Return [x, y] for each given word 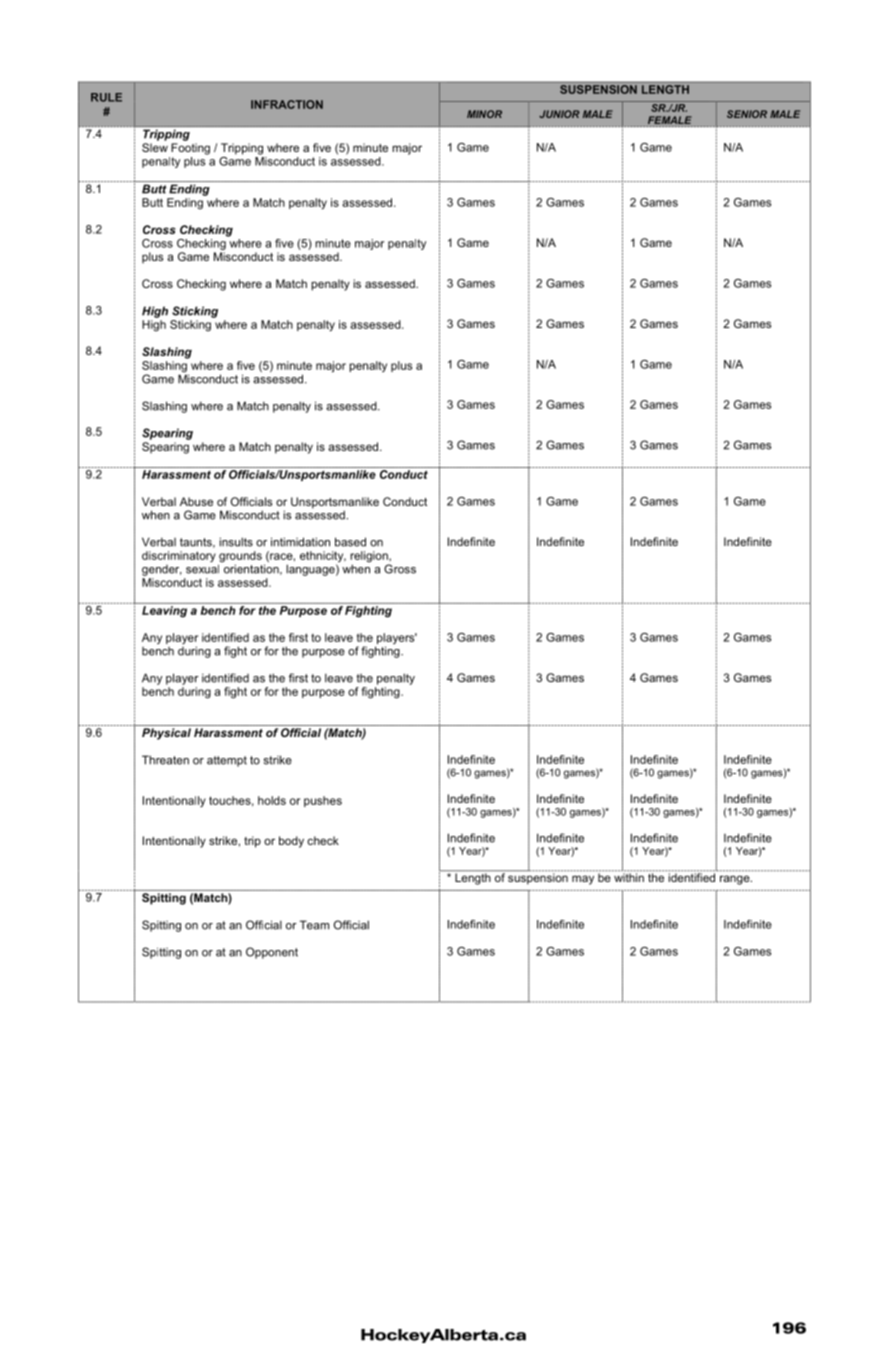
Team [314, 925]
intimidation [300, 542]
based [350, 542]
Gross [400, 569]
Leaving [164, 611]
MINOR [484, 114]
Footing [190, 149]
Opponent [272, 953]
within [629, 877]
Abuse [196, 501]
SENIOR [747, 114]
